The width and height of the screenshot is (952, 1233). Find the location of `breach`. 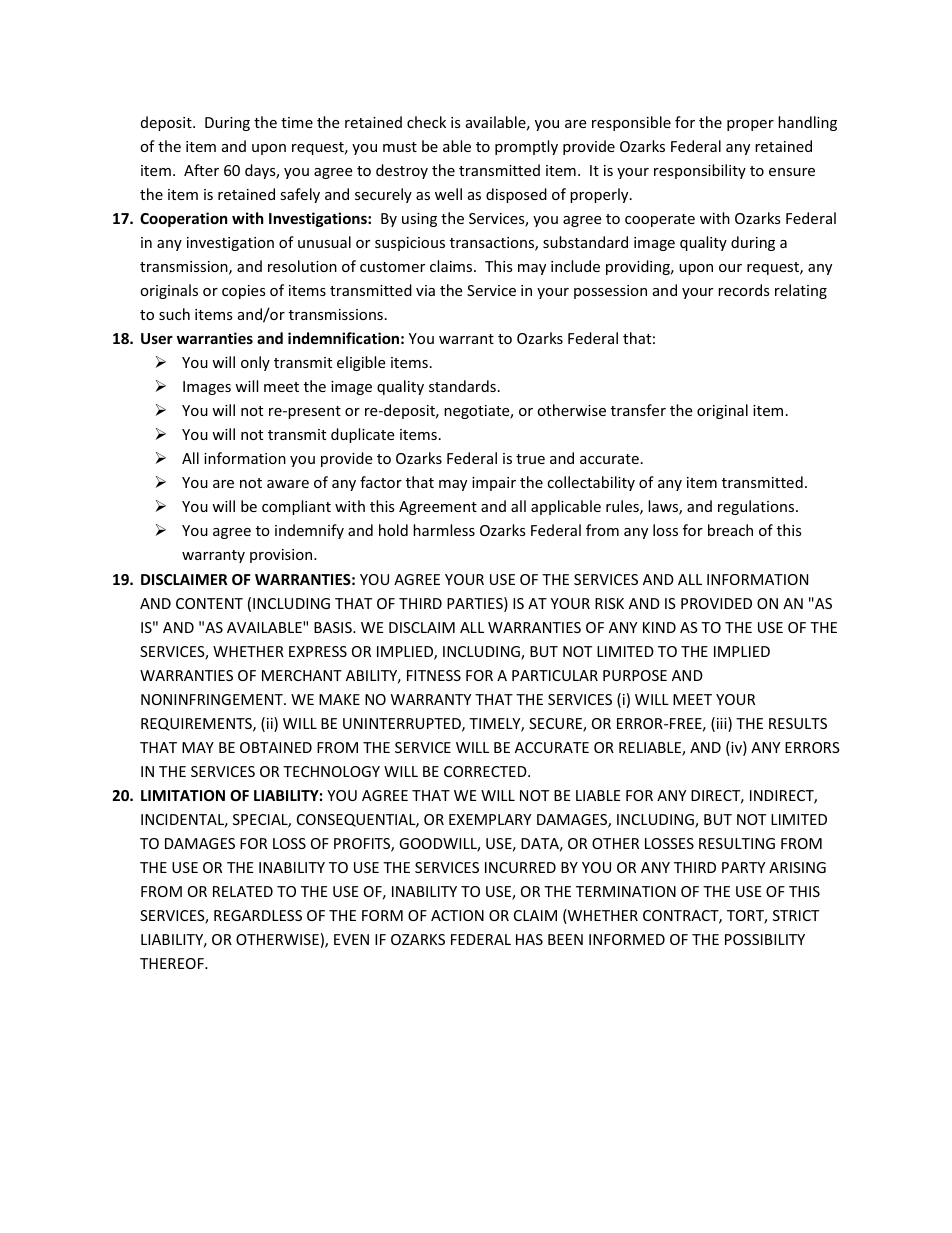

breach is located at coordinates (730, 530).
